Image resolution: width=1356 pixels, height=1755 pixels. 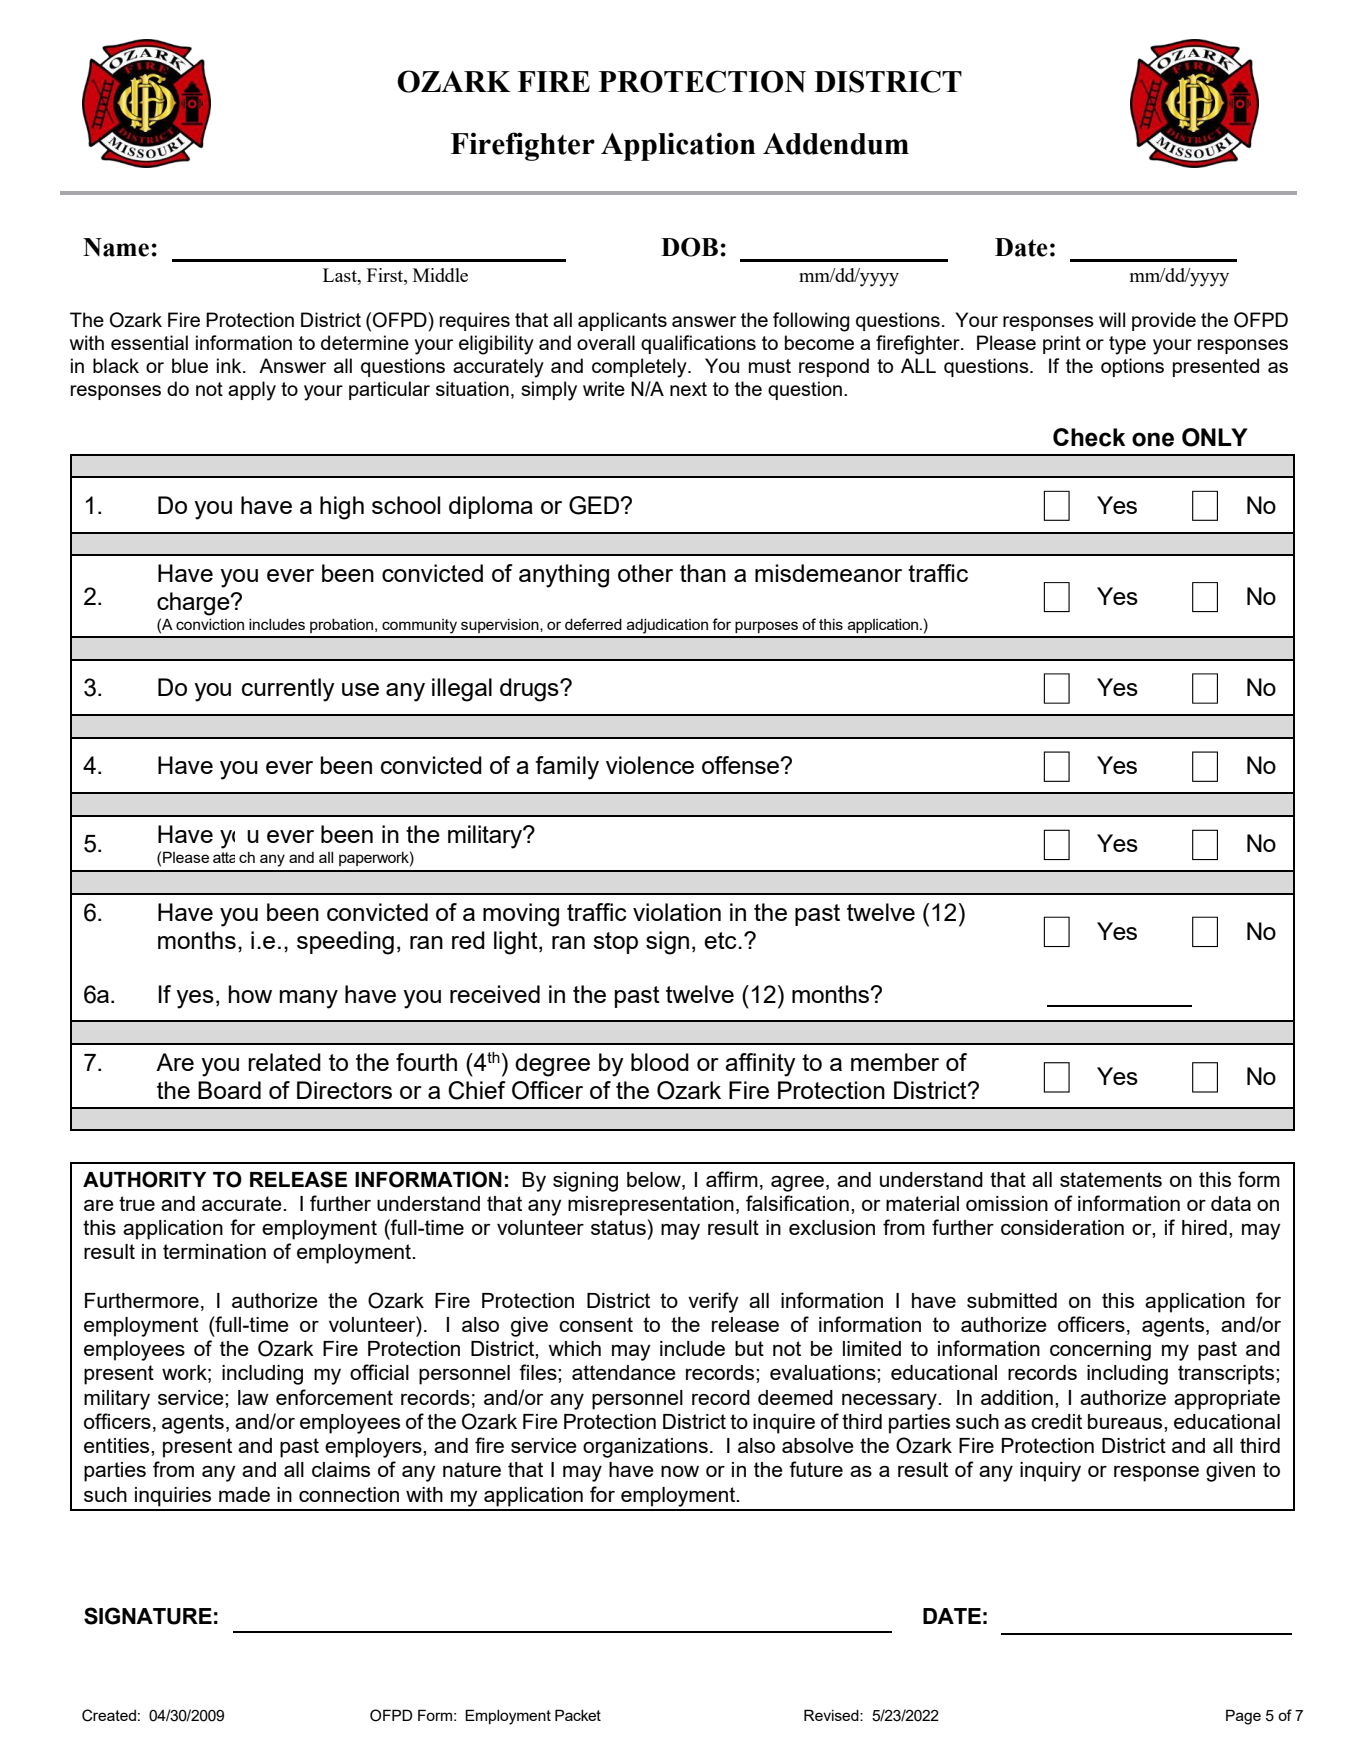 I want to click on Created, so click(x=109, y=1715).
